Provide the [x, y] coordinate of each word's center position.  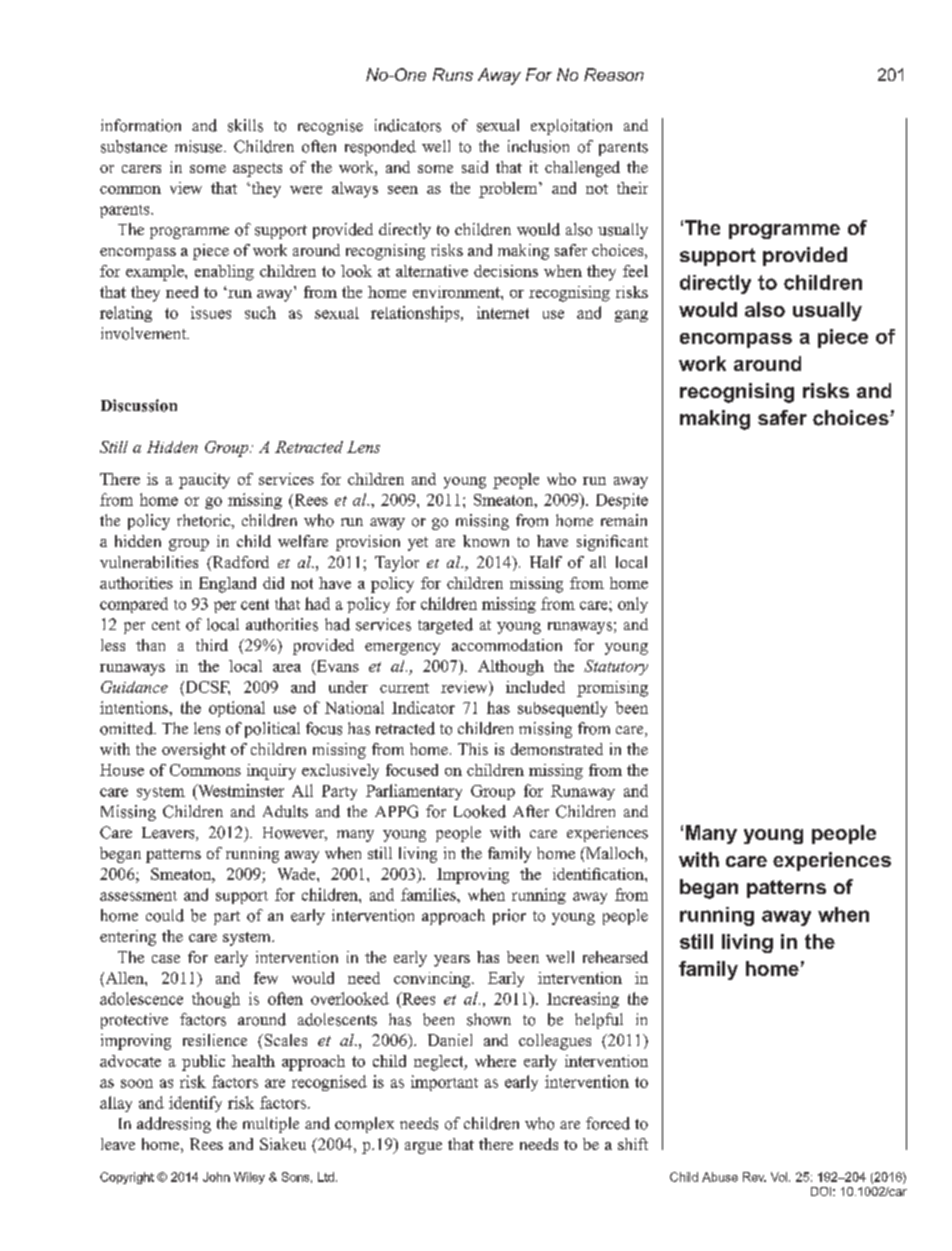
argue [423, 1148]
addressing [174, 1125]
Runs [453, 74]
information [141, 125]
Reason [614, 74]
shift [633, 1144]
